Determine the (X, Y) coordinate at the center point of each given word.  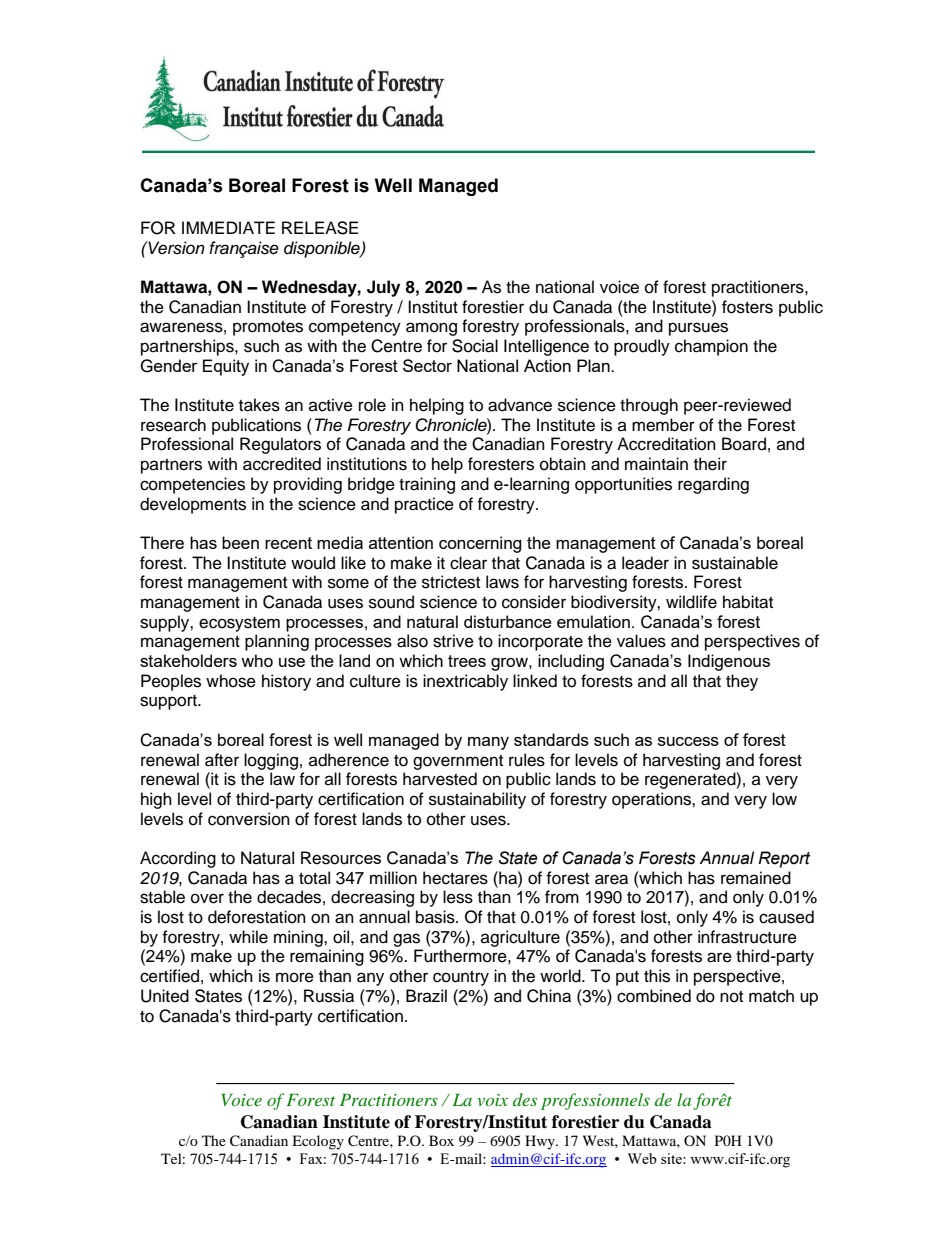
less (458, 897)
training (427, 485)
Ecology (318, 1142)
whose (231, 681)
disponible (323, 249)
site (672, 1158)
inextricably (465, 682)
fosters (747, 307)
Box (441, 1140)
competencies (192, 485)
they (742, 682)
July (383, 288)
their (710, 464)
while (248, 937)
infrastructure (747, 937)
